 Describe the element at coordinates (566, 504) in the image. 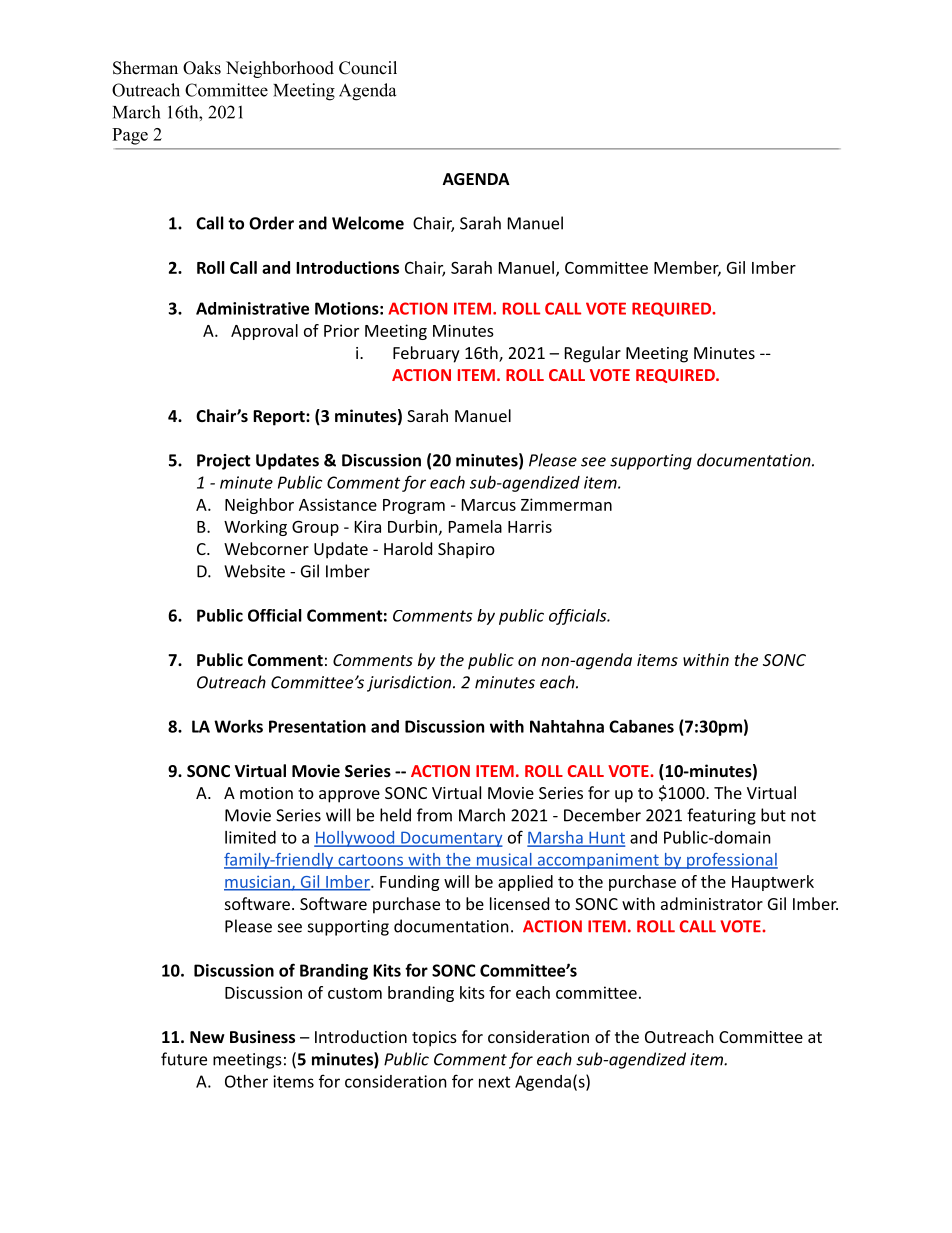

I see `Zimmerman` at that location.
